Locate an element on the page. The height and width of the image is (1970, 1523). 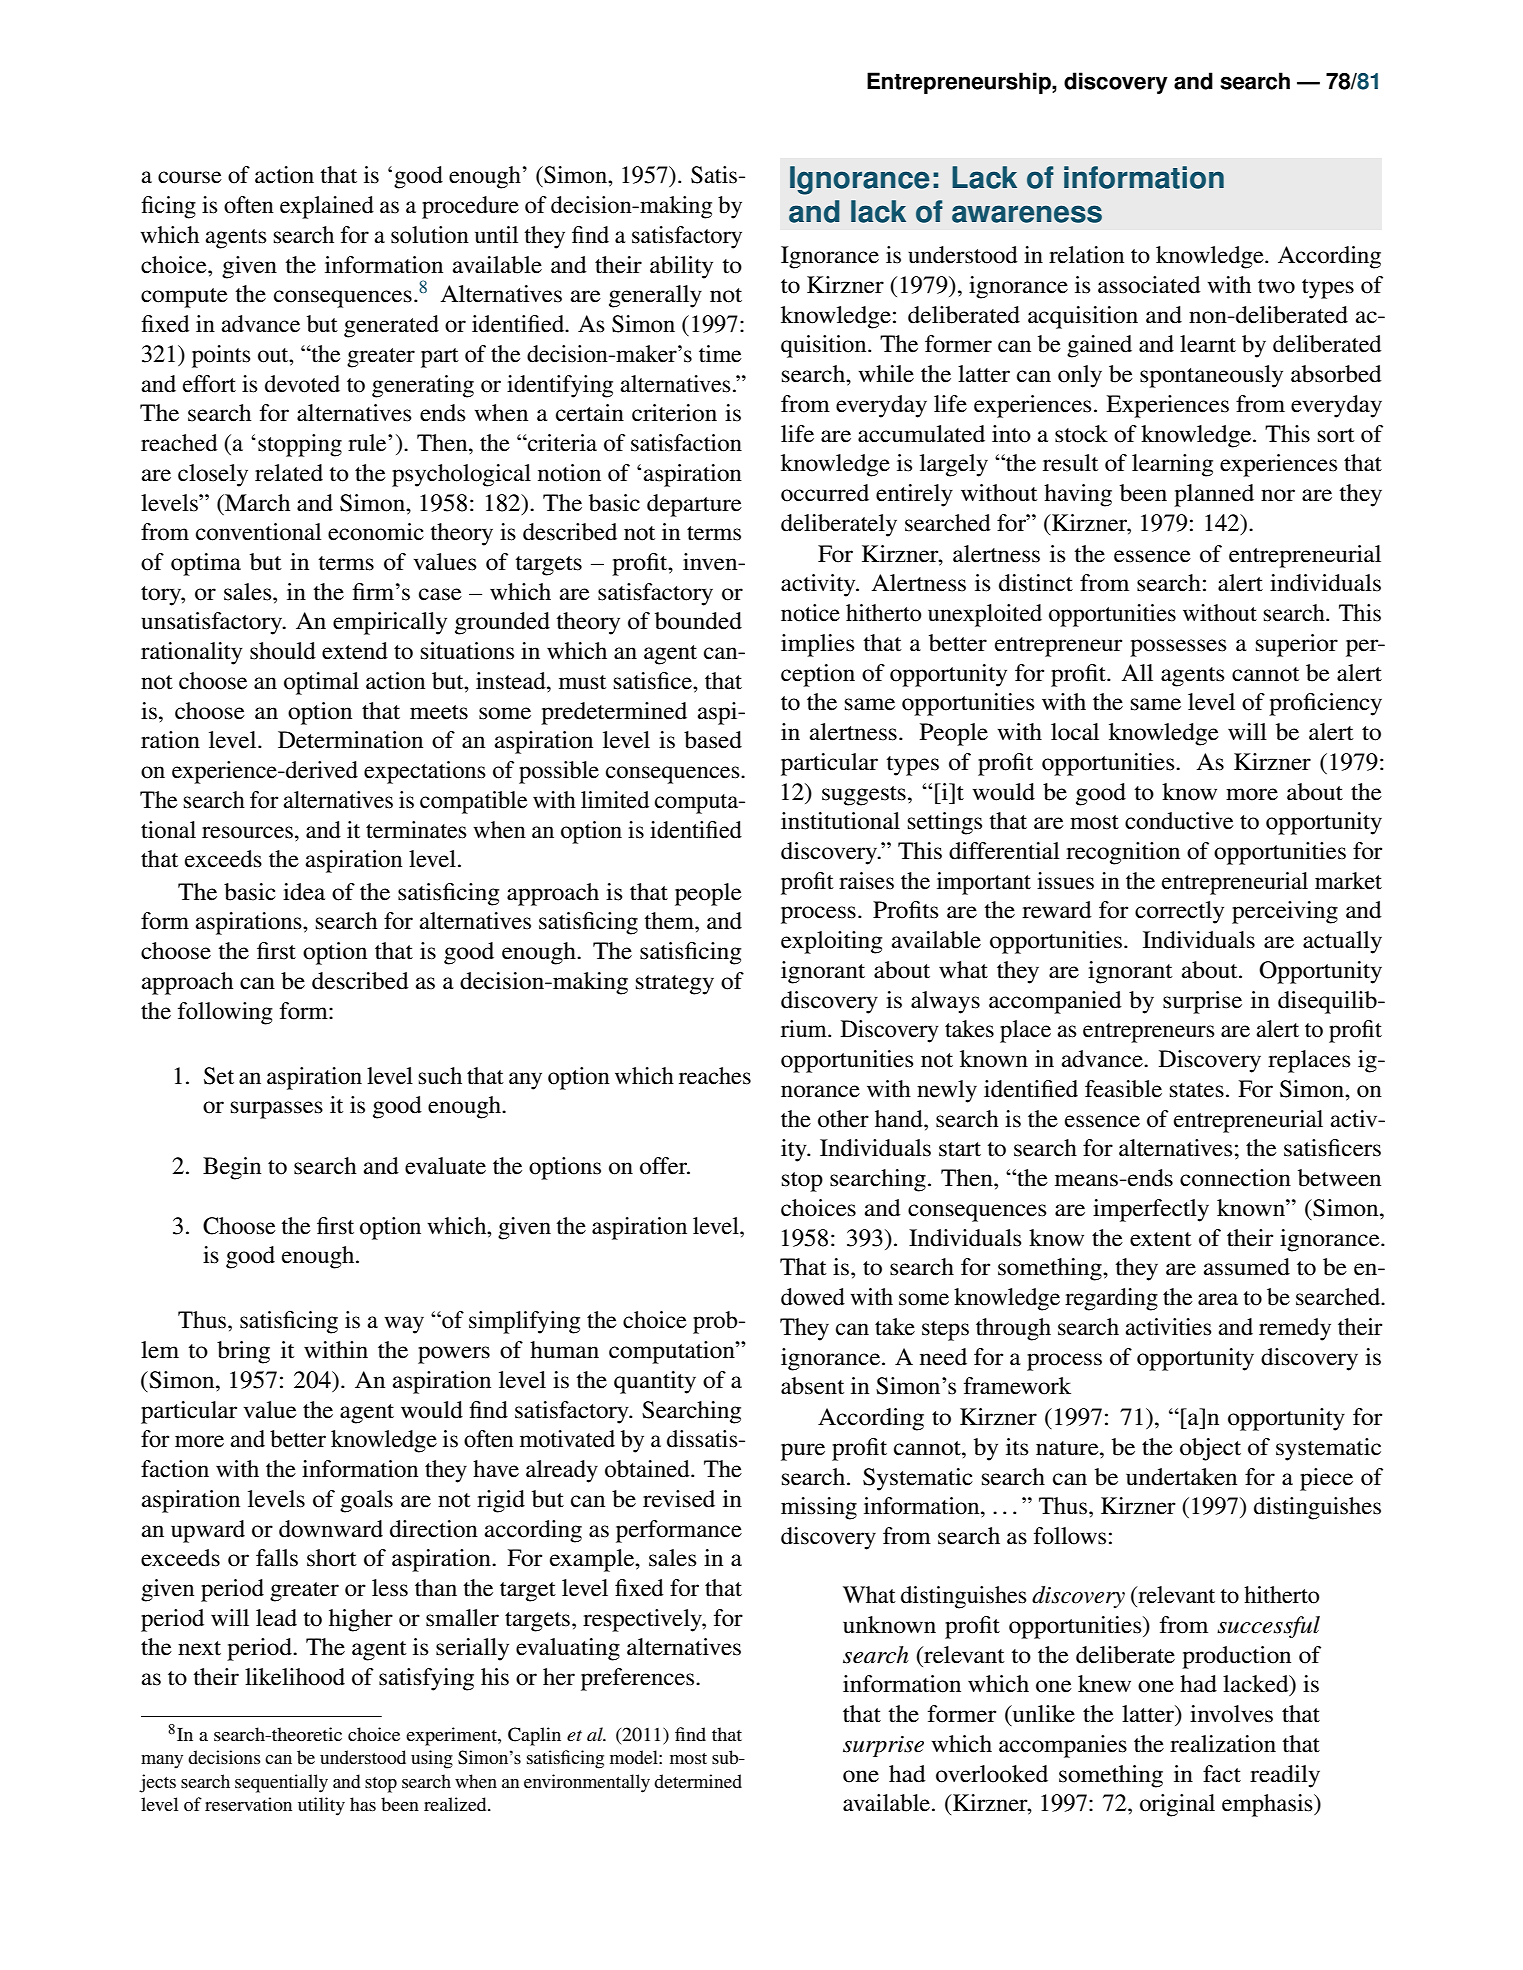
preferences is located at coordinates (639, 1679).
